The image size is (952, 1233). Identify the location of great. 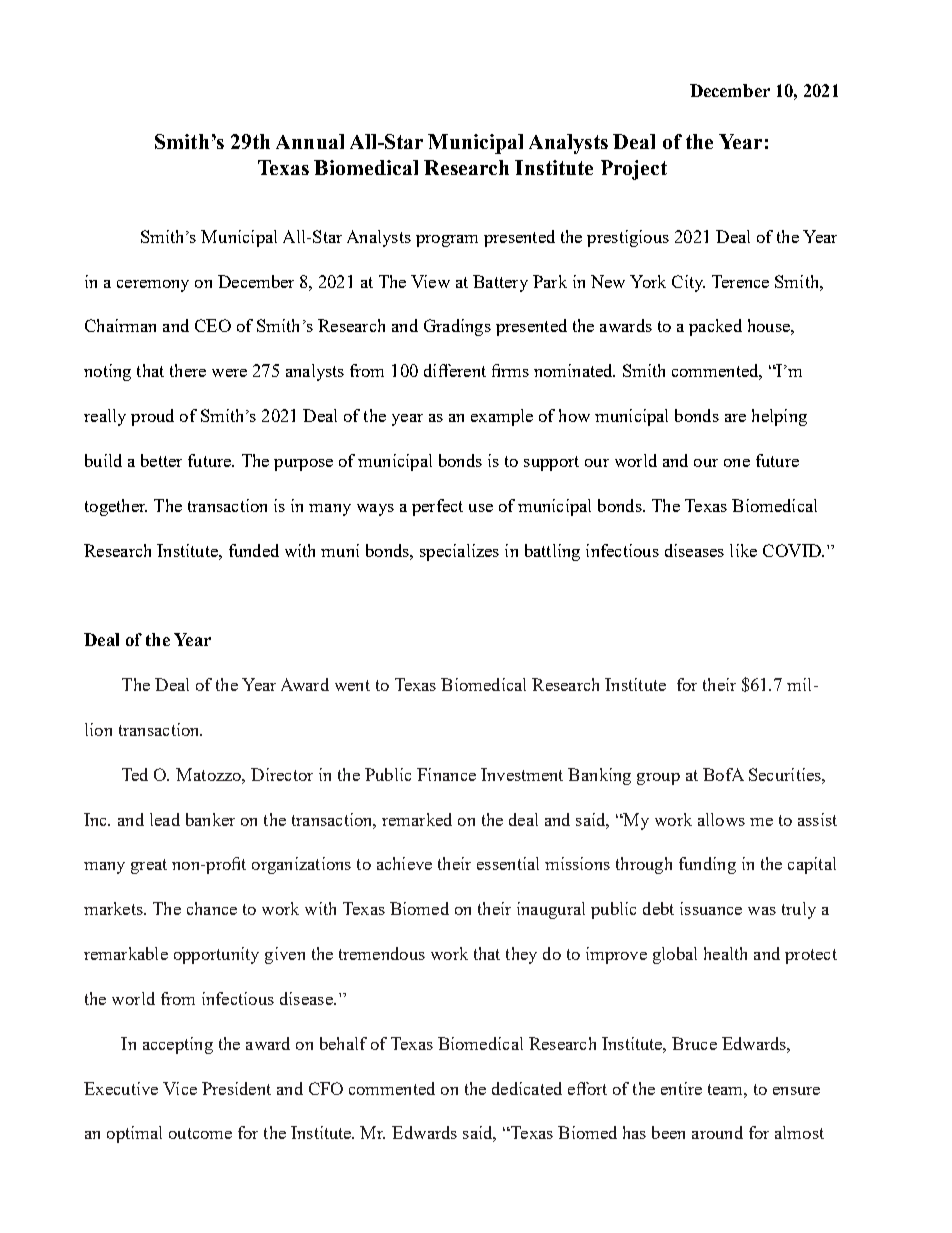
(149, 866).
